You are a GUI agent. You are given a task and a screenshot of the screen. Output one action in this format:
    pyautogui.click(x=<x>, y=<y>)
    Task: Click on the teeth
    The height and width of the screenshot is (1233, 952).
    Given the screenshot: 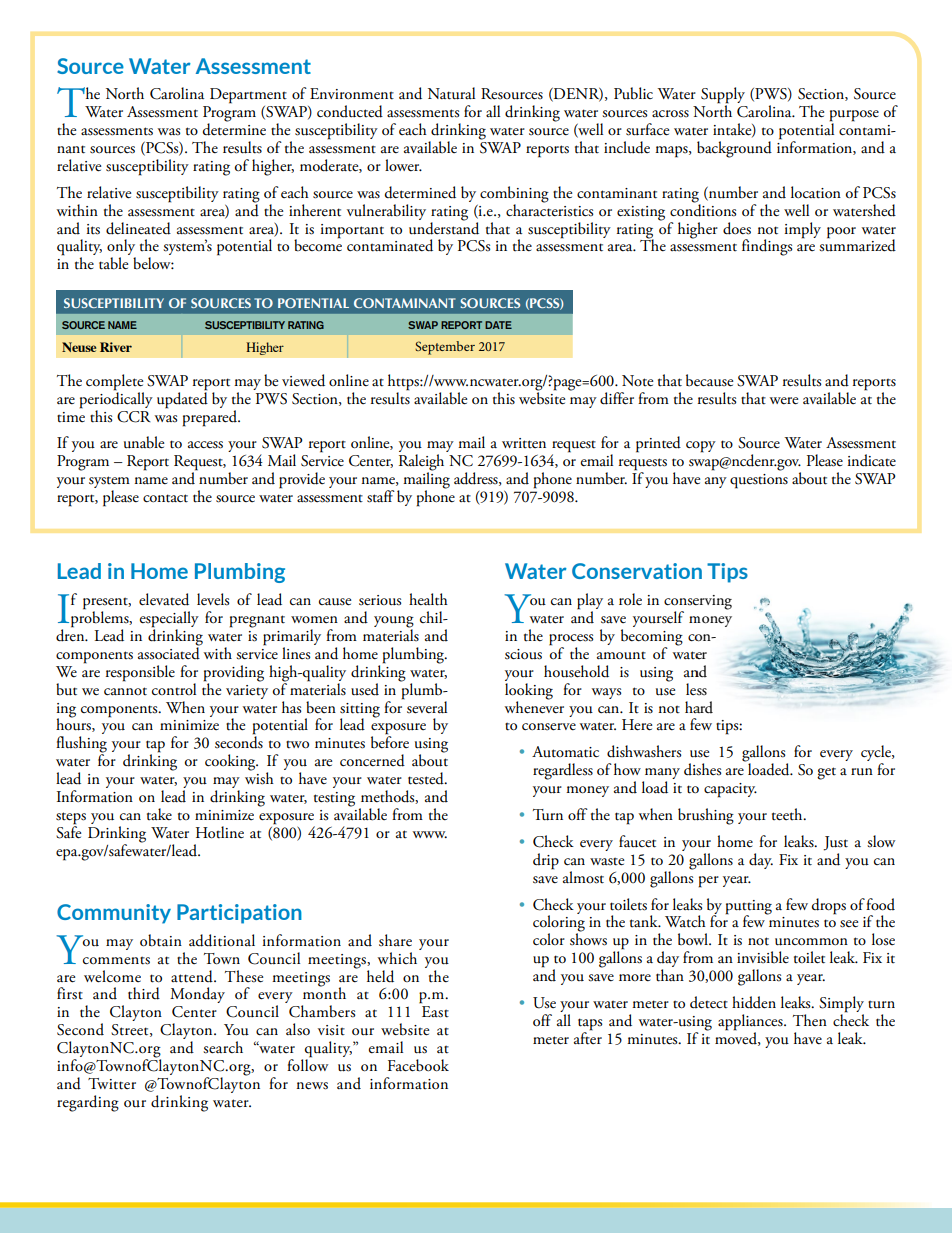 What is the action you would take?
    pyautogui.click(x=788, y=814)
